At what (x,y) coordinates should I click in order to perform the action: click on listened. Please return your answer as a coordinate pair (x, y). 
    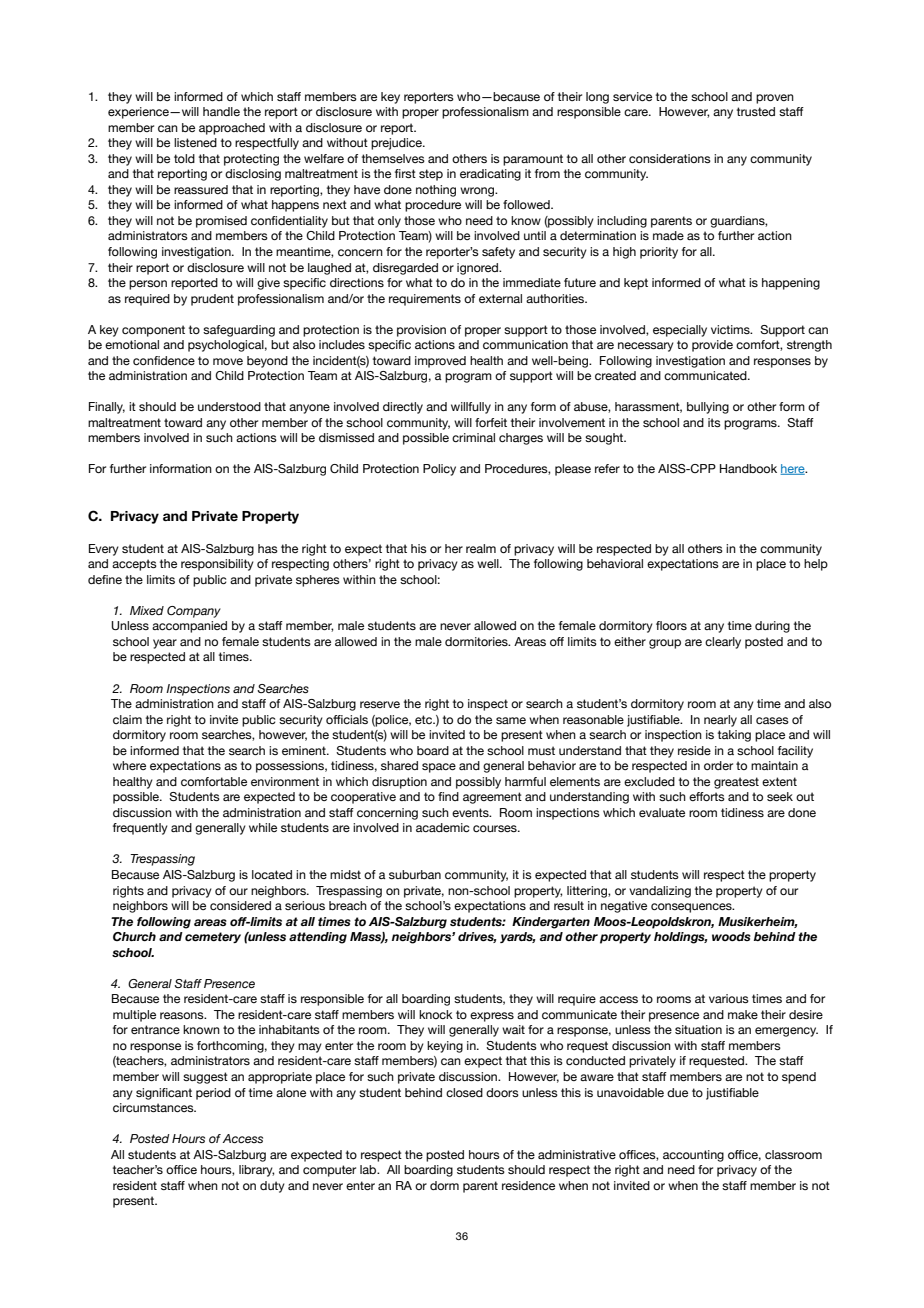
    Looking at the image, I should click on (195, 142).
